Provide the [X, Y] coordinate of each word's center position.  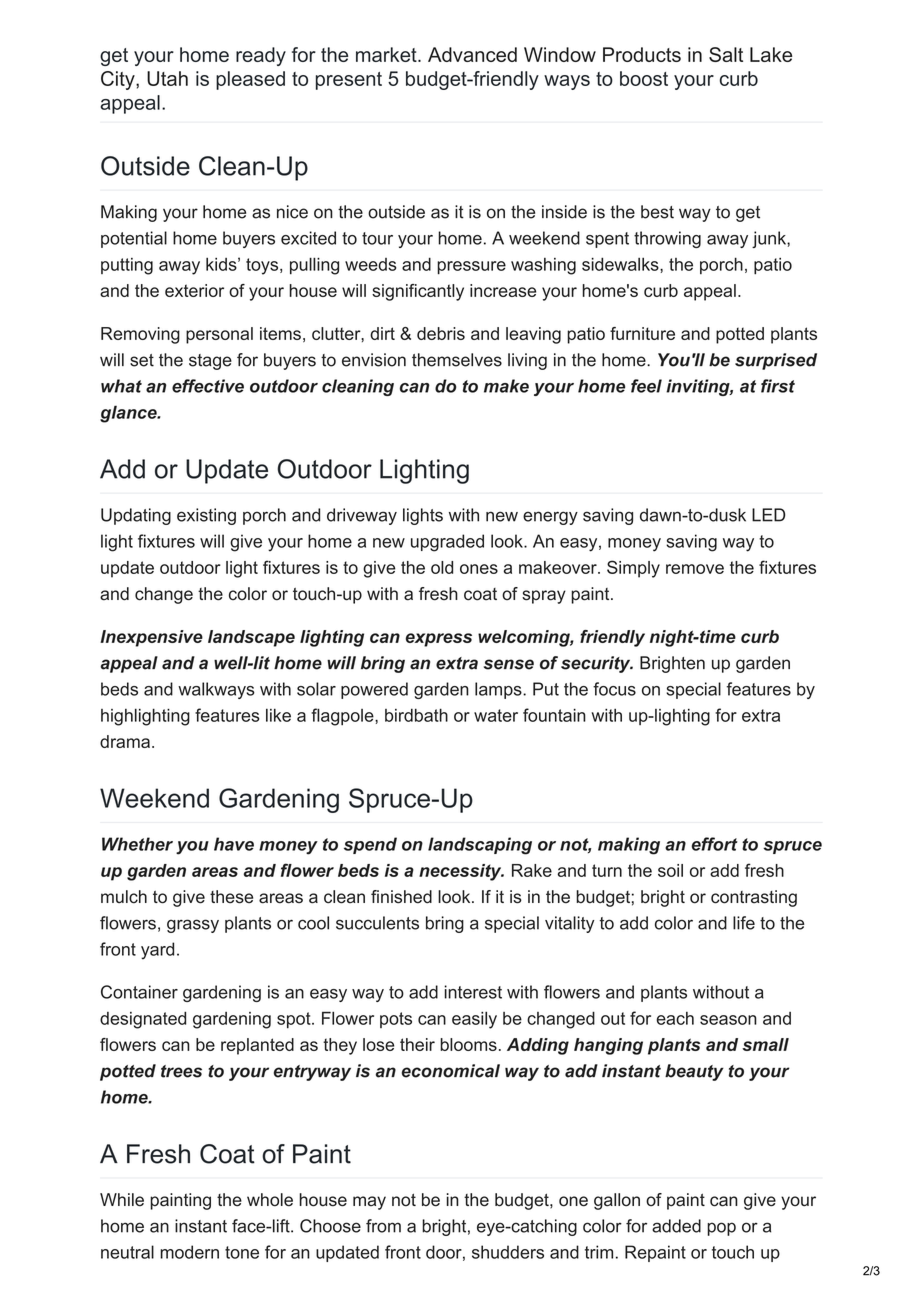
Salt [726, 54]
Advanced [472, 54]
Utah [167, 78]
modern [189, 1252]
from [383, 1226]
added [676, 1226]
